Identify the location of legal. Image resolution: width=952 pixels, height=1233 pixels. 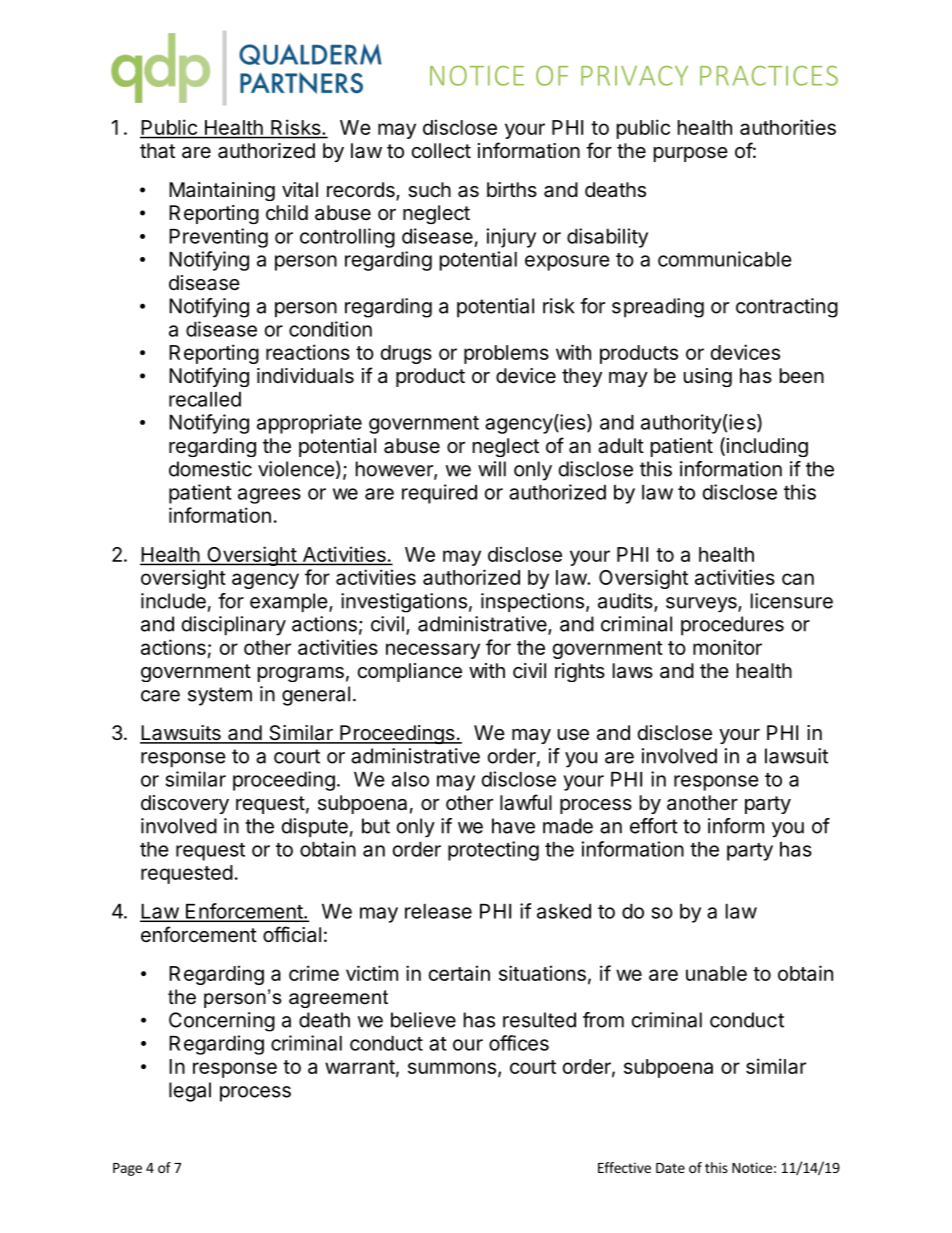
(190, 1092).
